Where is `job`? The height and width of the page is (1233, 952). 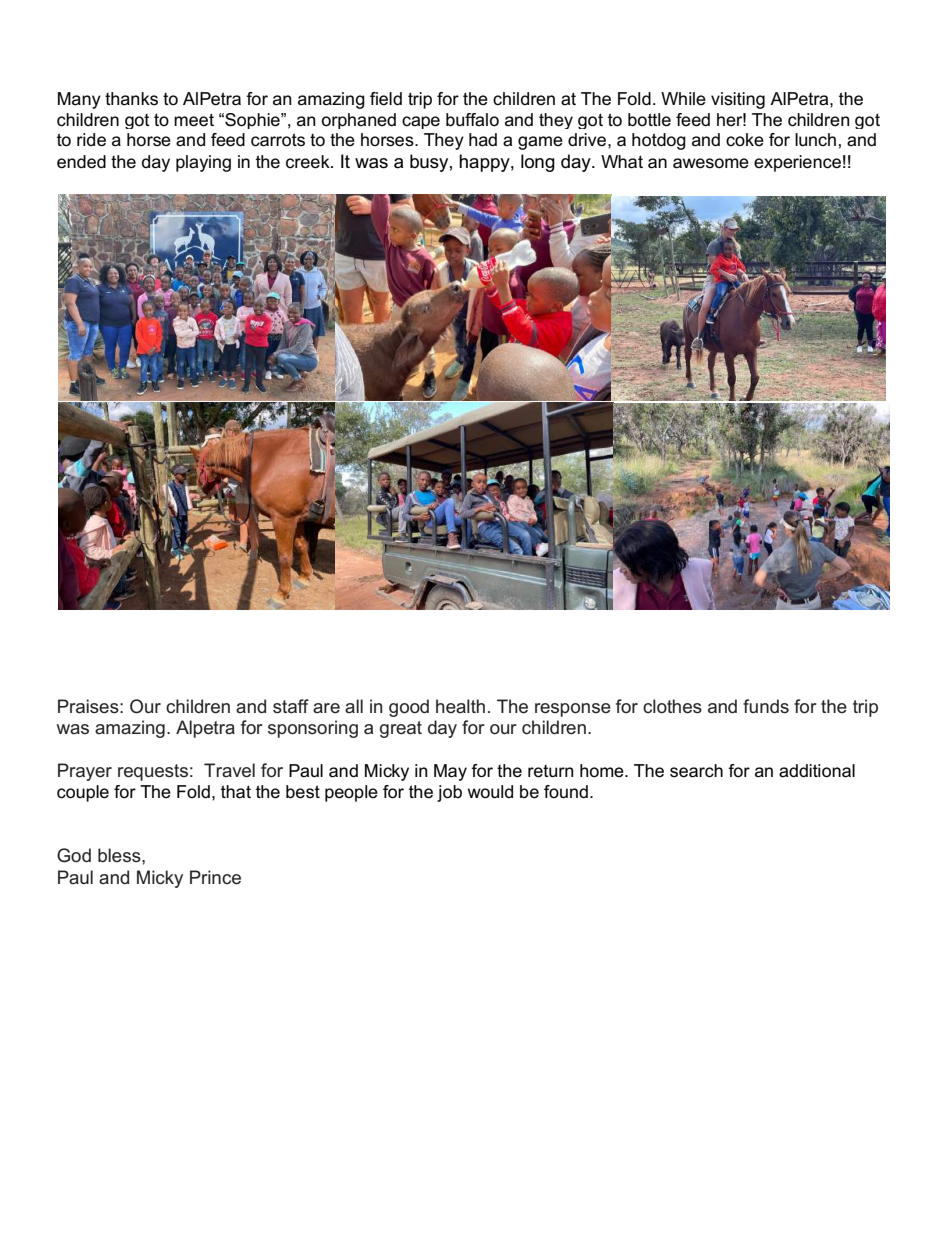
job is located at coordinates (449, 793).
